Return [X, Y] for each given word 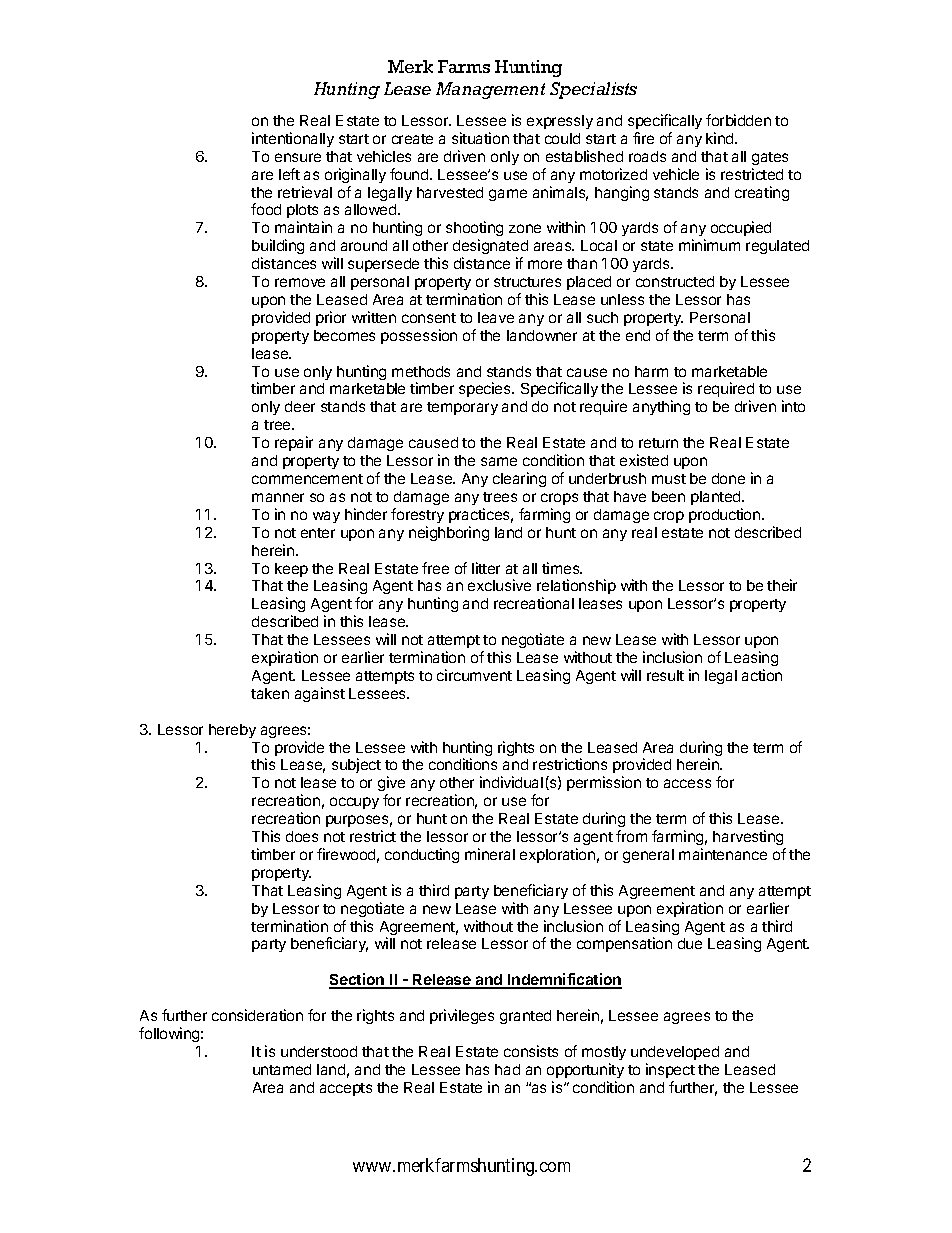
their [782, 585]
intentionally [293, 139]
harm [651, 371]
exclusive [499, 585]
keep [291, 570]
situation [480, 138]
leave [496, 317]
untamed [282, 1069]
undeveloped [675, 1053]
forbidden [738, 120]
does [302, 836]
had [507, 1069]
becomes [344, 335]
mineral [490, 854]
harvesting [748, 837]
